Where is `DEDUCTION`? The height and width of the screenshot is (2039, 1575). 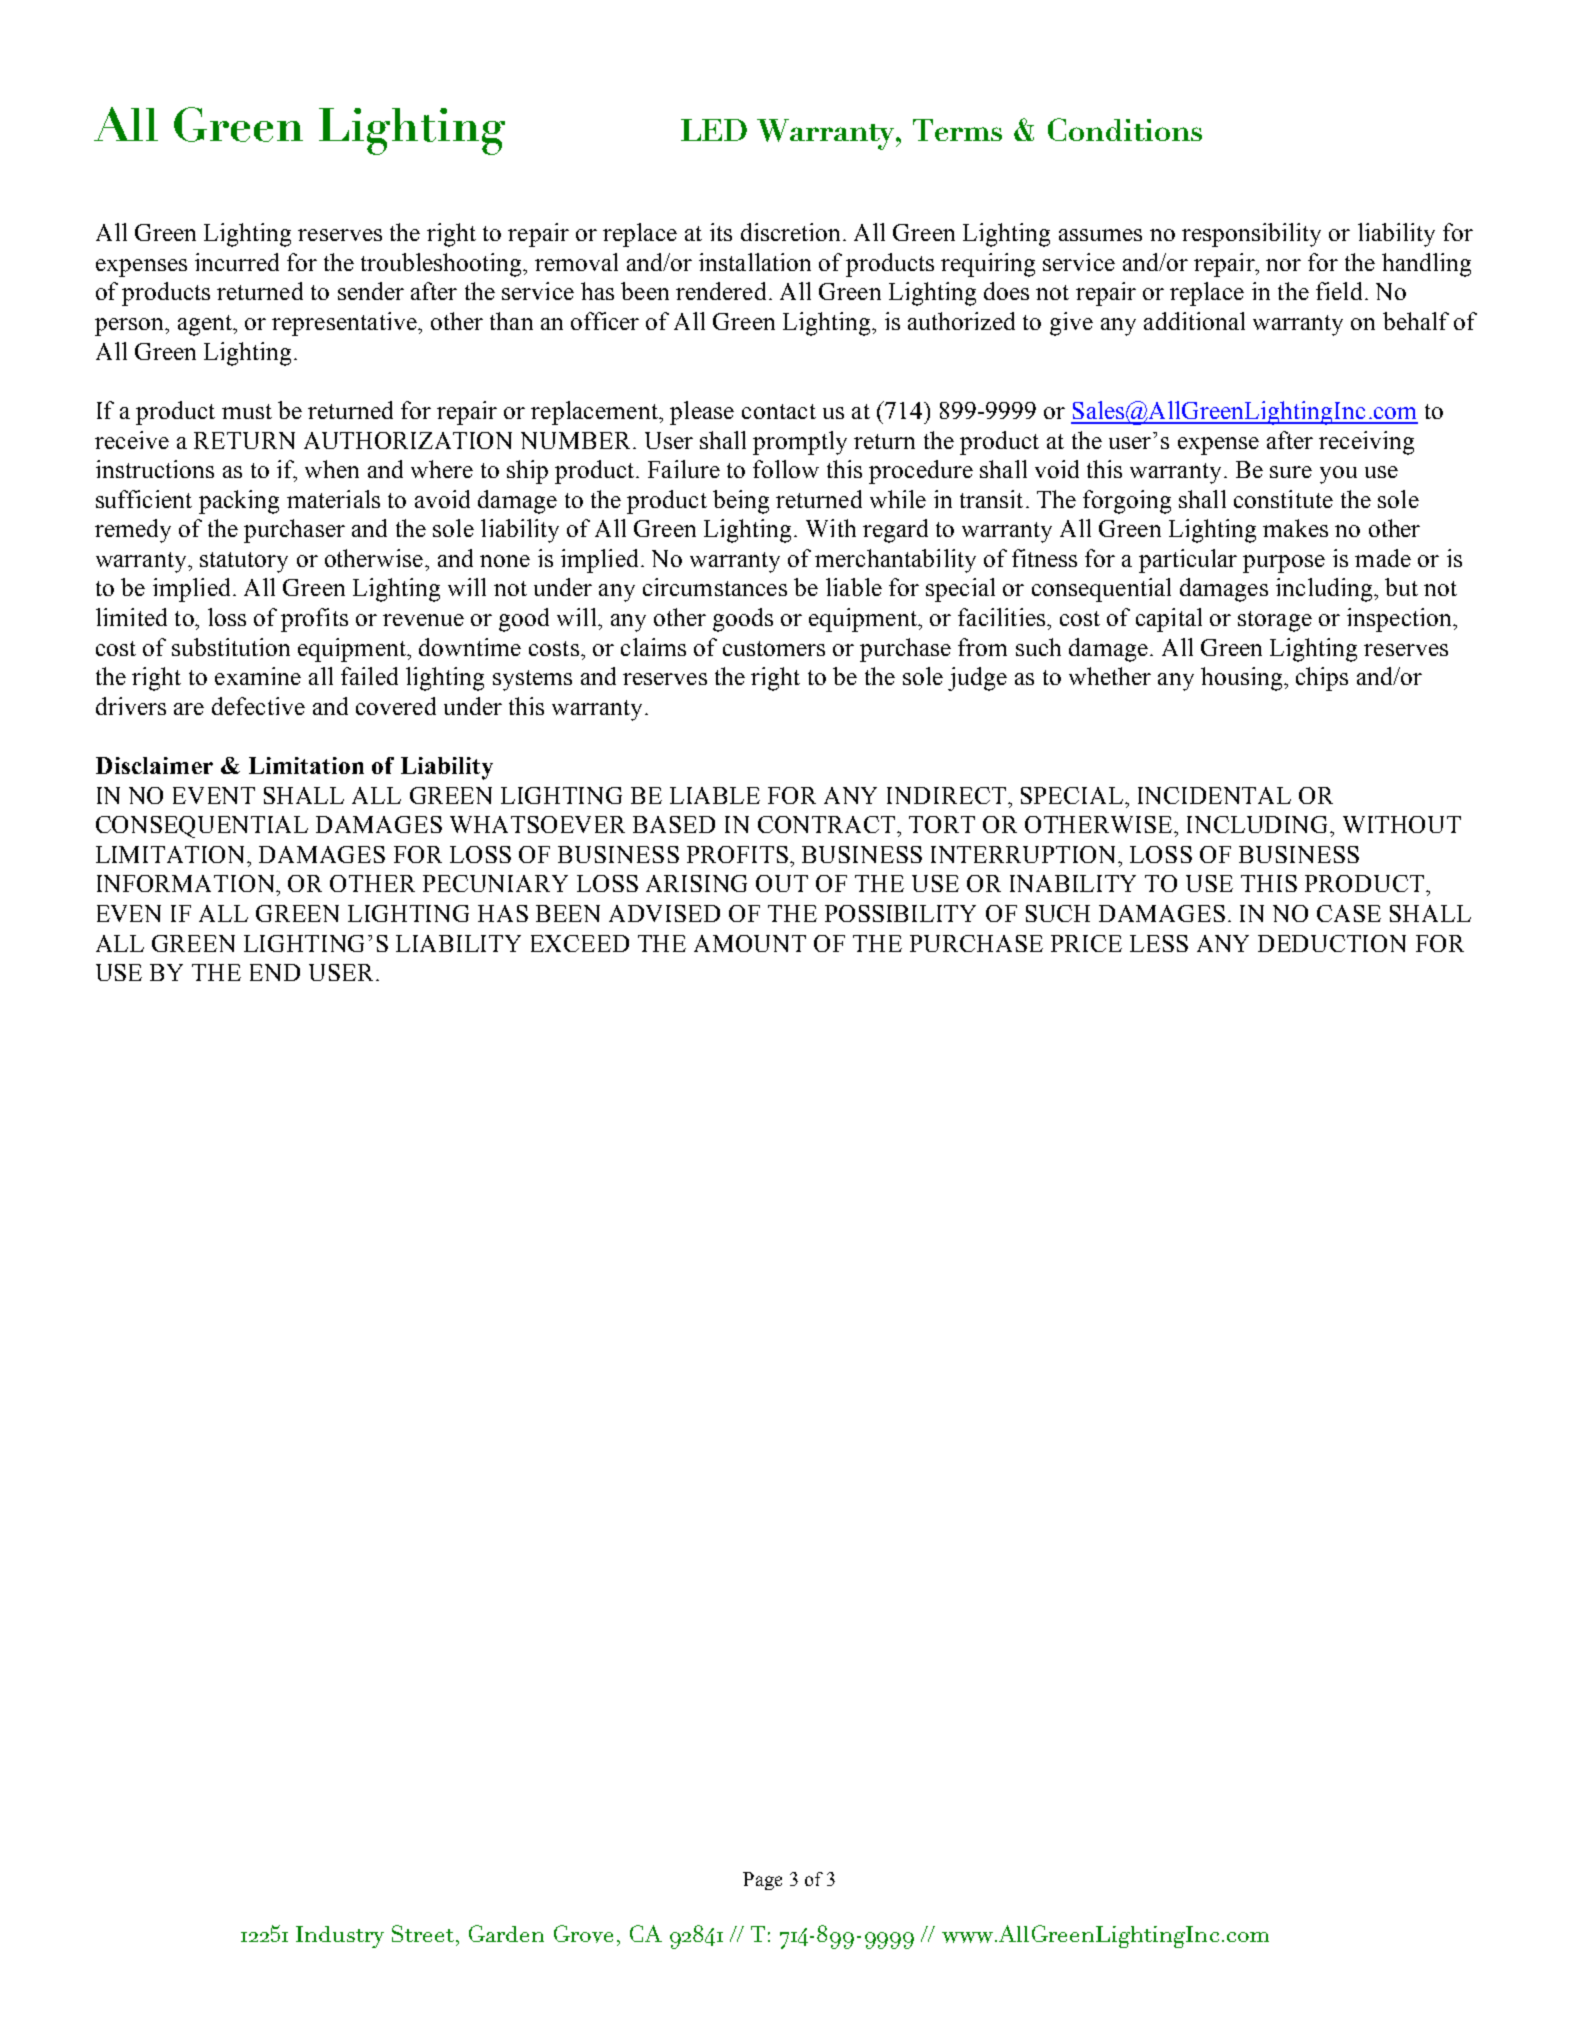 DEDUCTION is located at coordinates (1332, 943).
